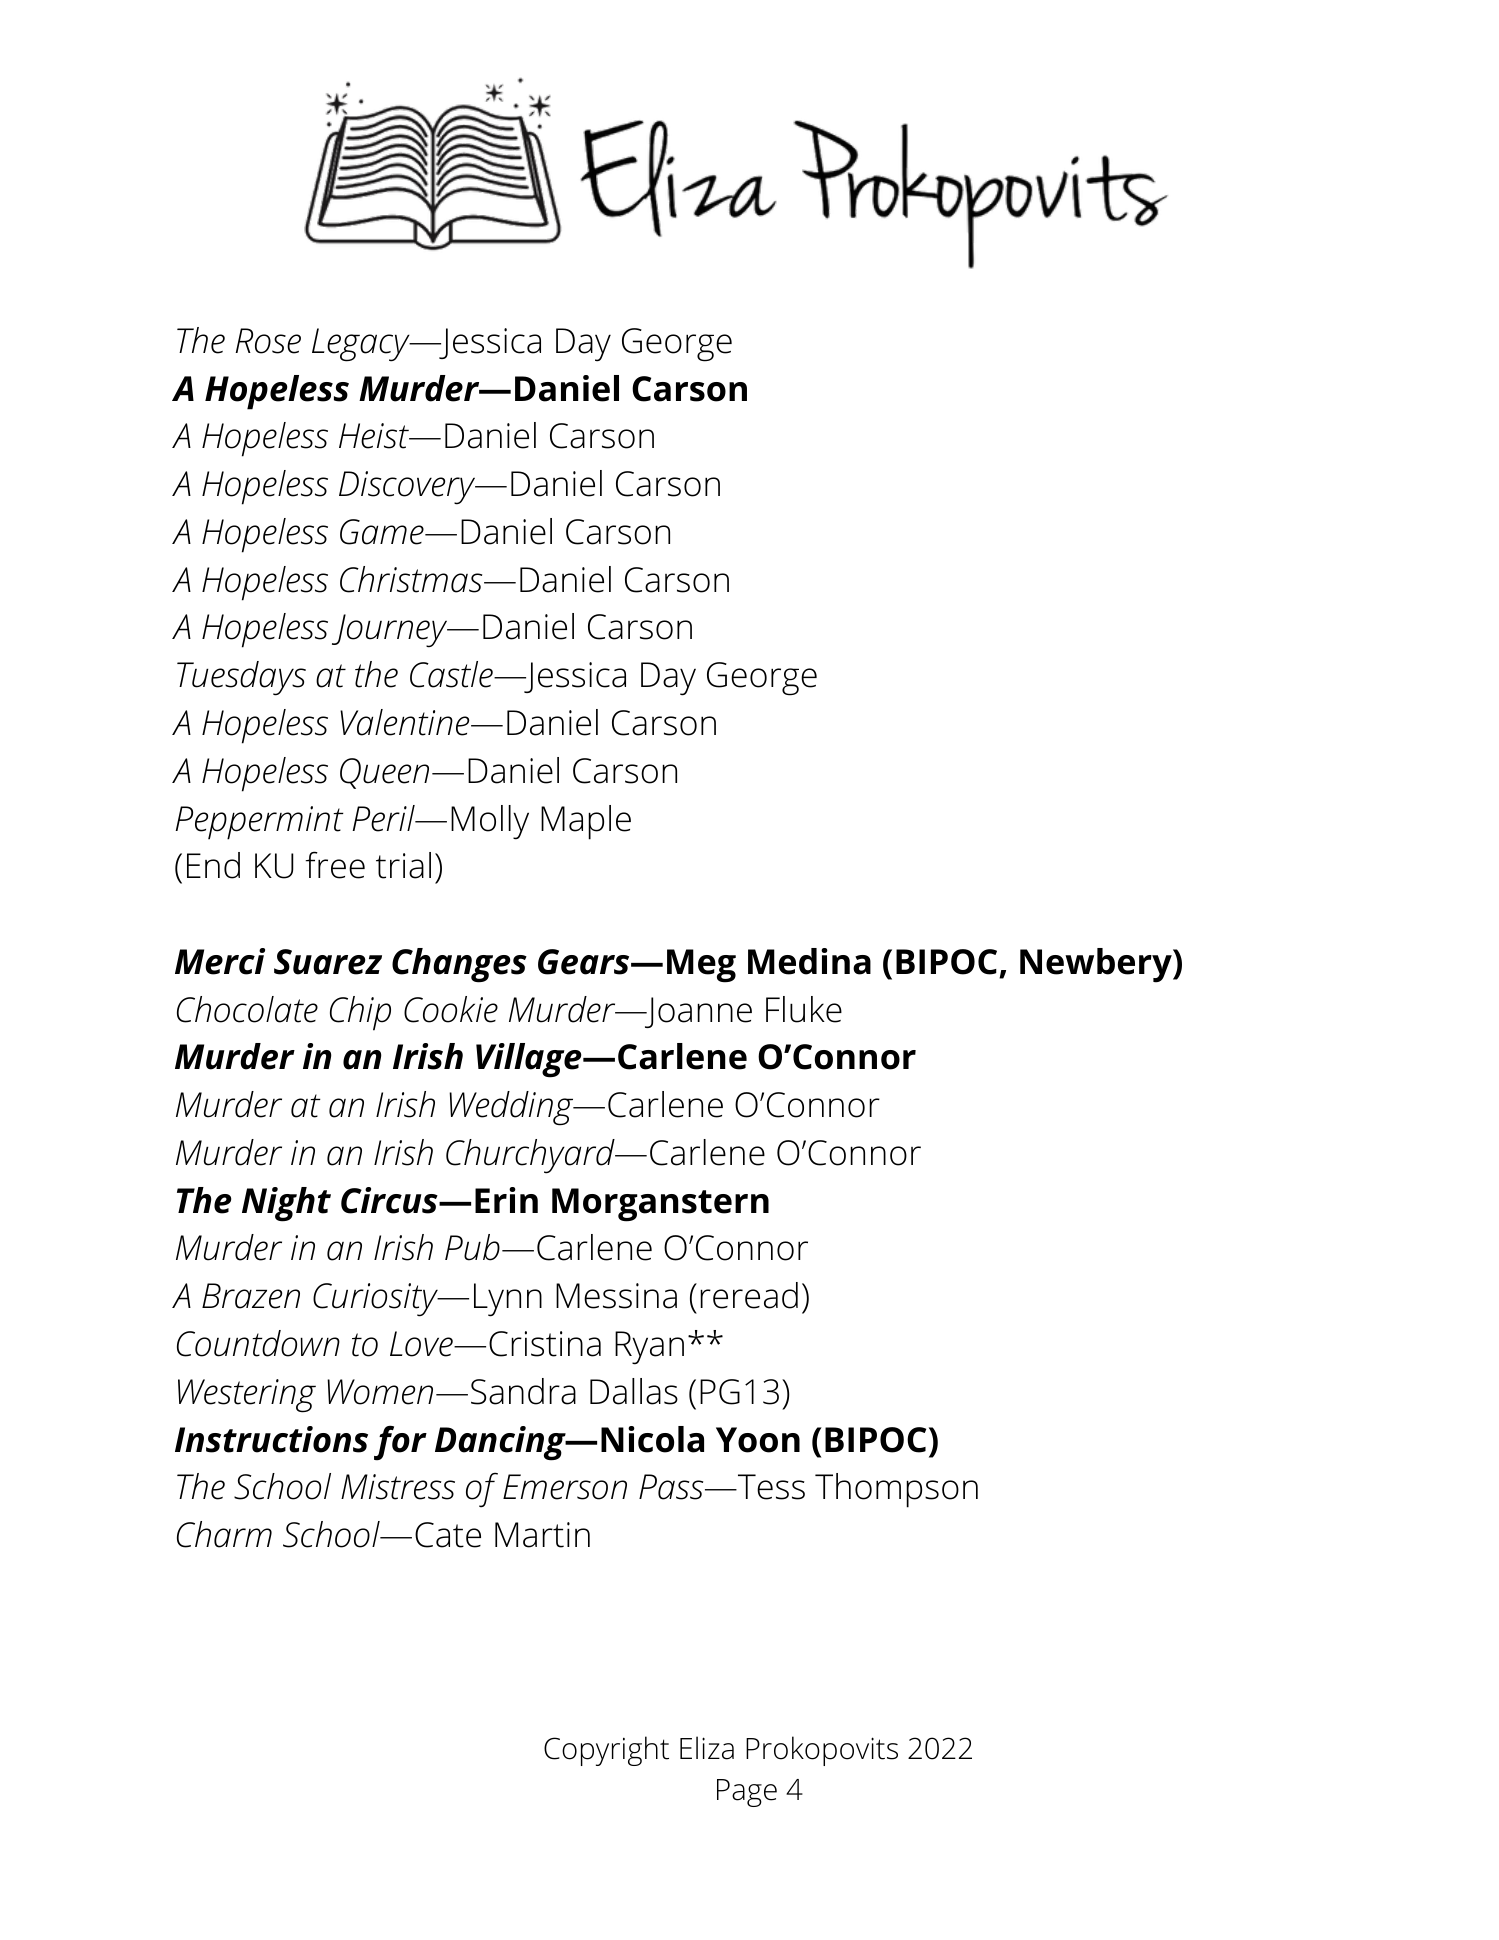  Describe the element at coordinates (286, 1204) in the screenshot. I see `Night` at that location.
